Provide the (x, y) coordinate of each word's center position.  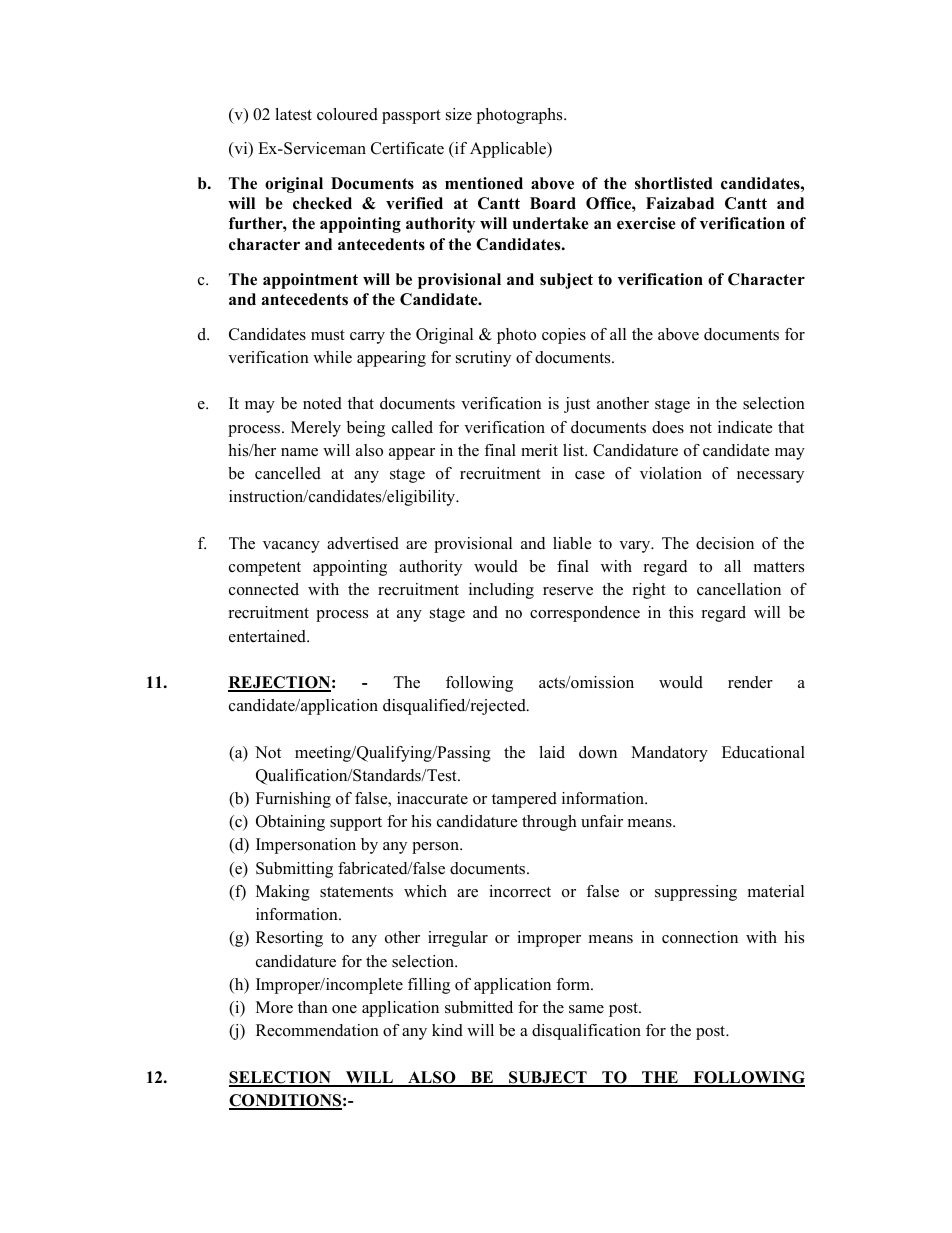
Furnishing (293, 800)
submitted (479, 1007)
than (313, 1007)
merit (539, 450)
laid (552, 752)
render (750, 682)
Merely (316, 429)
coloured (347, 114)
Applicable (509, 150)
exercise (646, 223)
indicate (745, 427)
